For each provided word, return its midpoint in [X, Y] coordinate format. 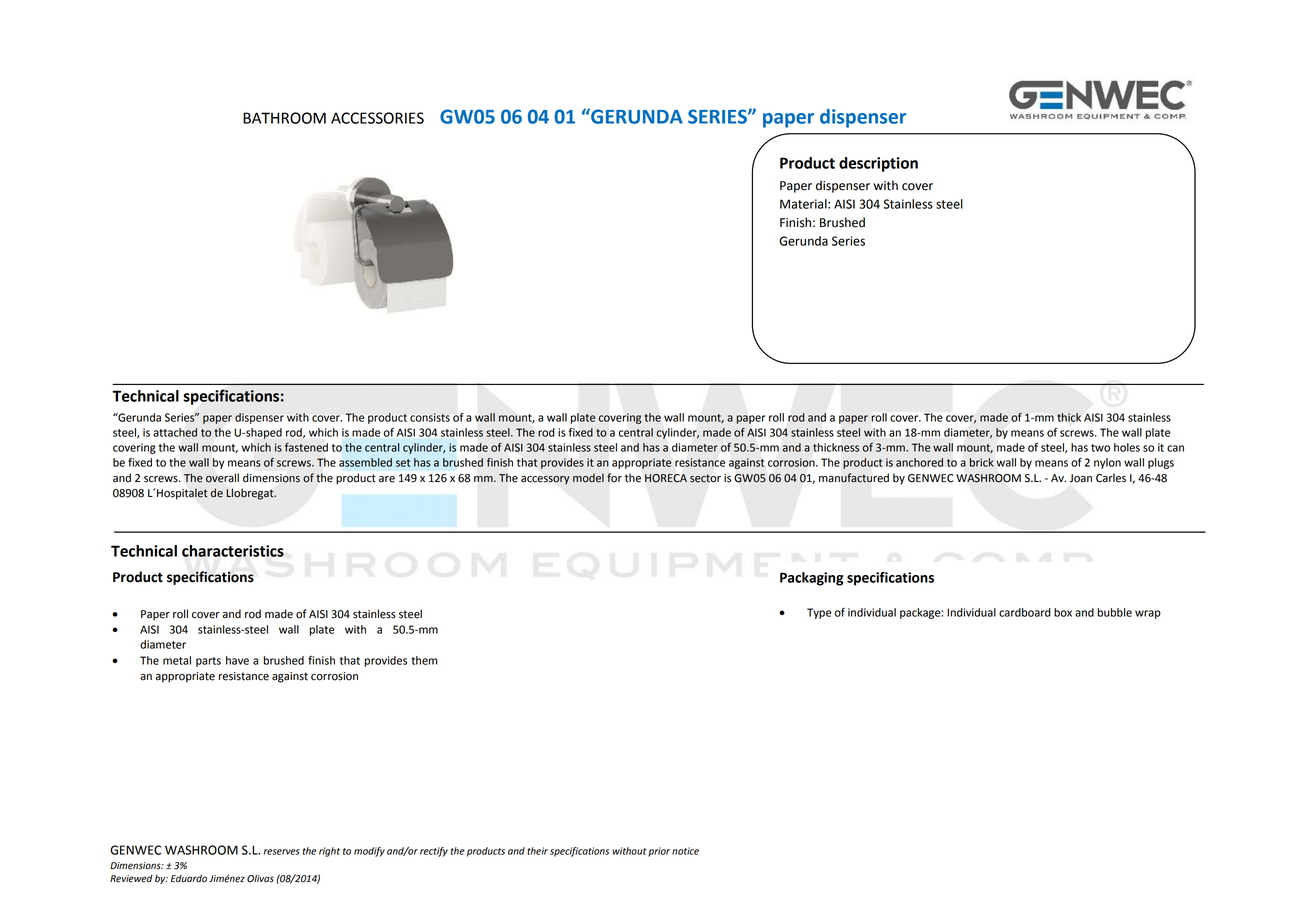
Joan [1081, 478]
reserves [282, 852]
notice [685, 851]
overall [222, 478]
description [878, 164]
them [424, 660]
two [1100, 448]
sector [705, 478]
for [614, 478]
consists [430, 417]
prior [659, 852]
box [1063, 612]
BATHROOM [284, 118]
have [237, 660]
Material [804, 204]
